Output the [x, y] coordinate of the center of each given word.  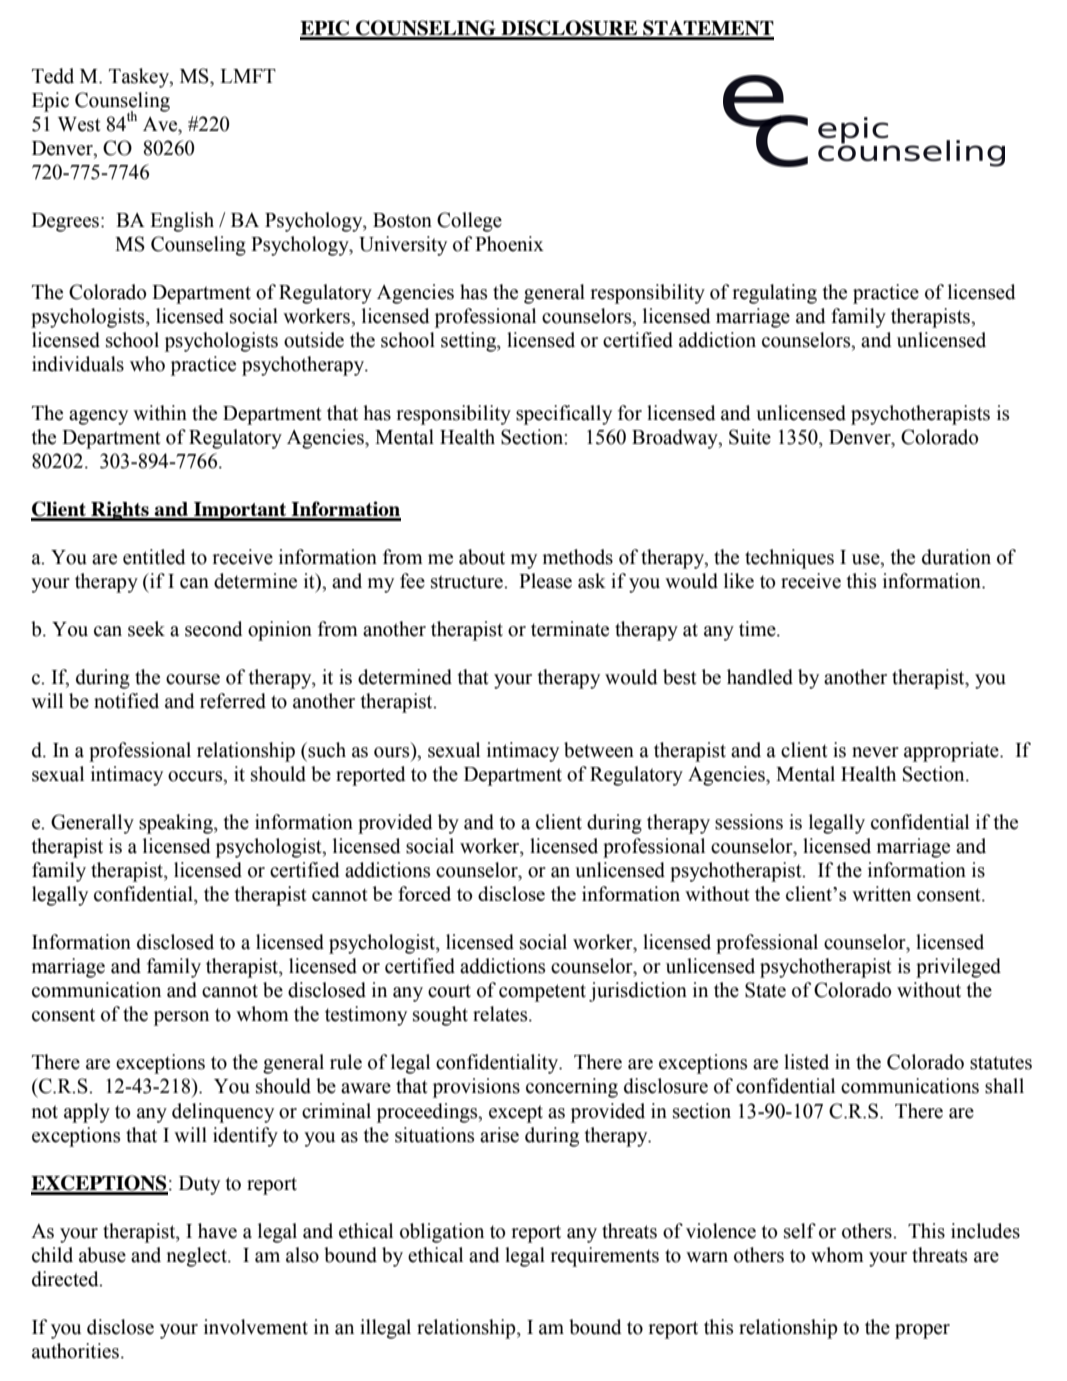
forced [424, 893]
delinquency [223, 1113]
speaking [177, 824]
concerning [572, 1088]
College [469, 222]
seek [146, 629]
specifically [564, 415]
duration [956, 557]
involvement [256, 1327]
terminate [570, 629]
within [160, 413]
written [881, 894]
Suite [750, 437]
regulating [774, 294]
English [182, 222]
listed [806, 1062]
